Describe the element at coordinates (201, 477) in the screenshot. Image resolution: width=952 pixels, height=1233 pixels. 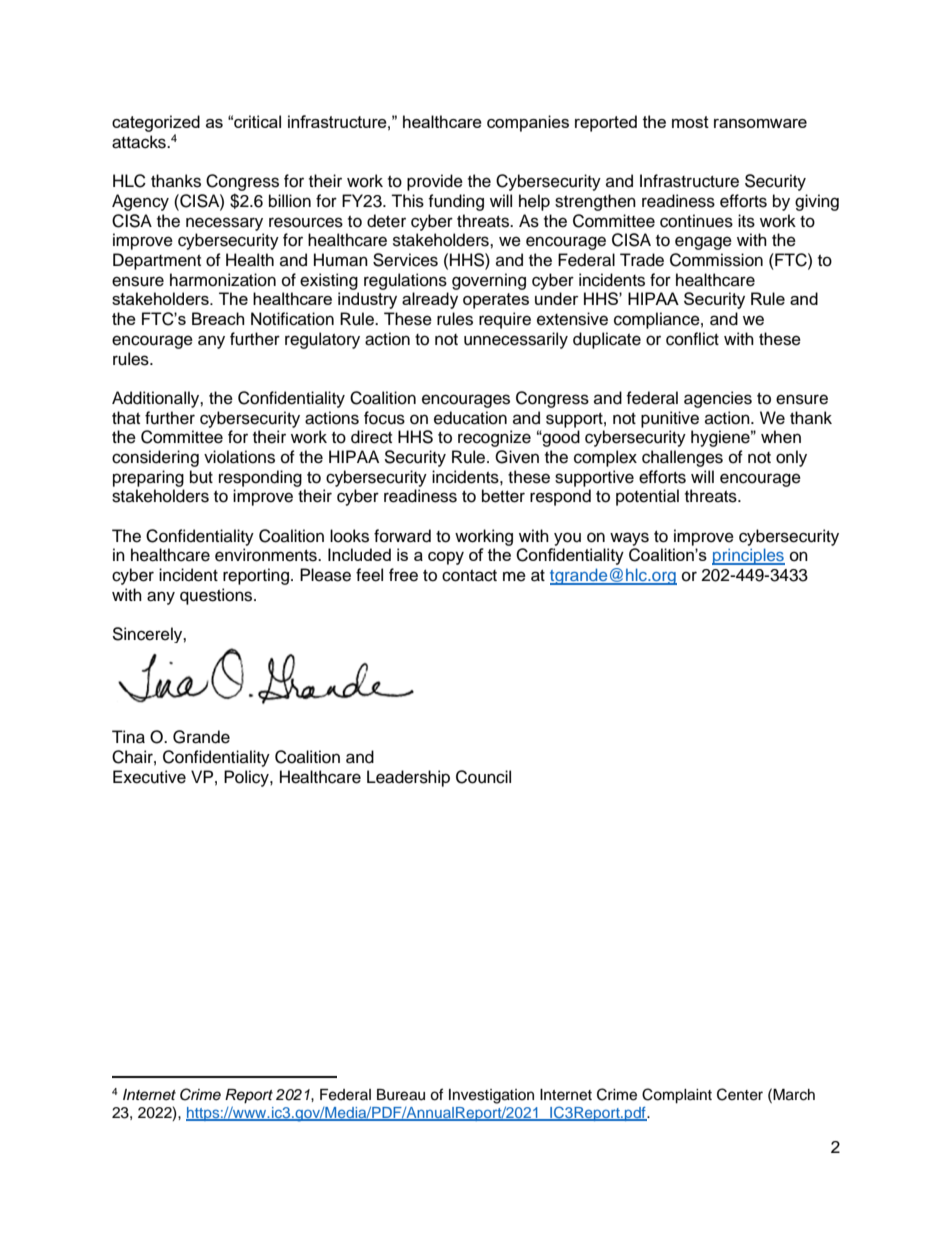
I see `but` at that location.
